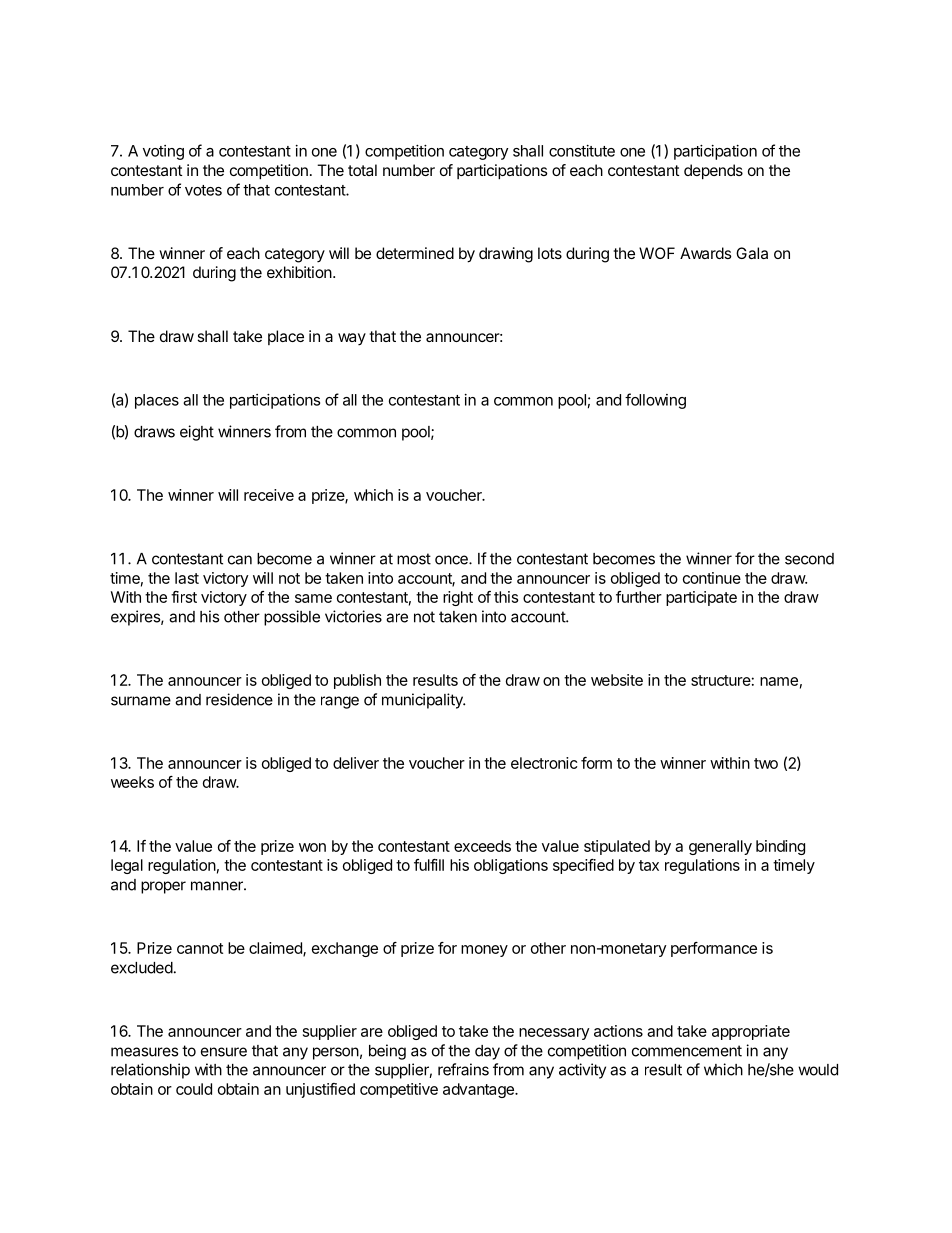 The image size is (952, 1233). Describe the element at coordinates (463, 1069) in the page. I see `refrains` at that location.
